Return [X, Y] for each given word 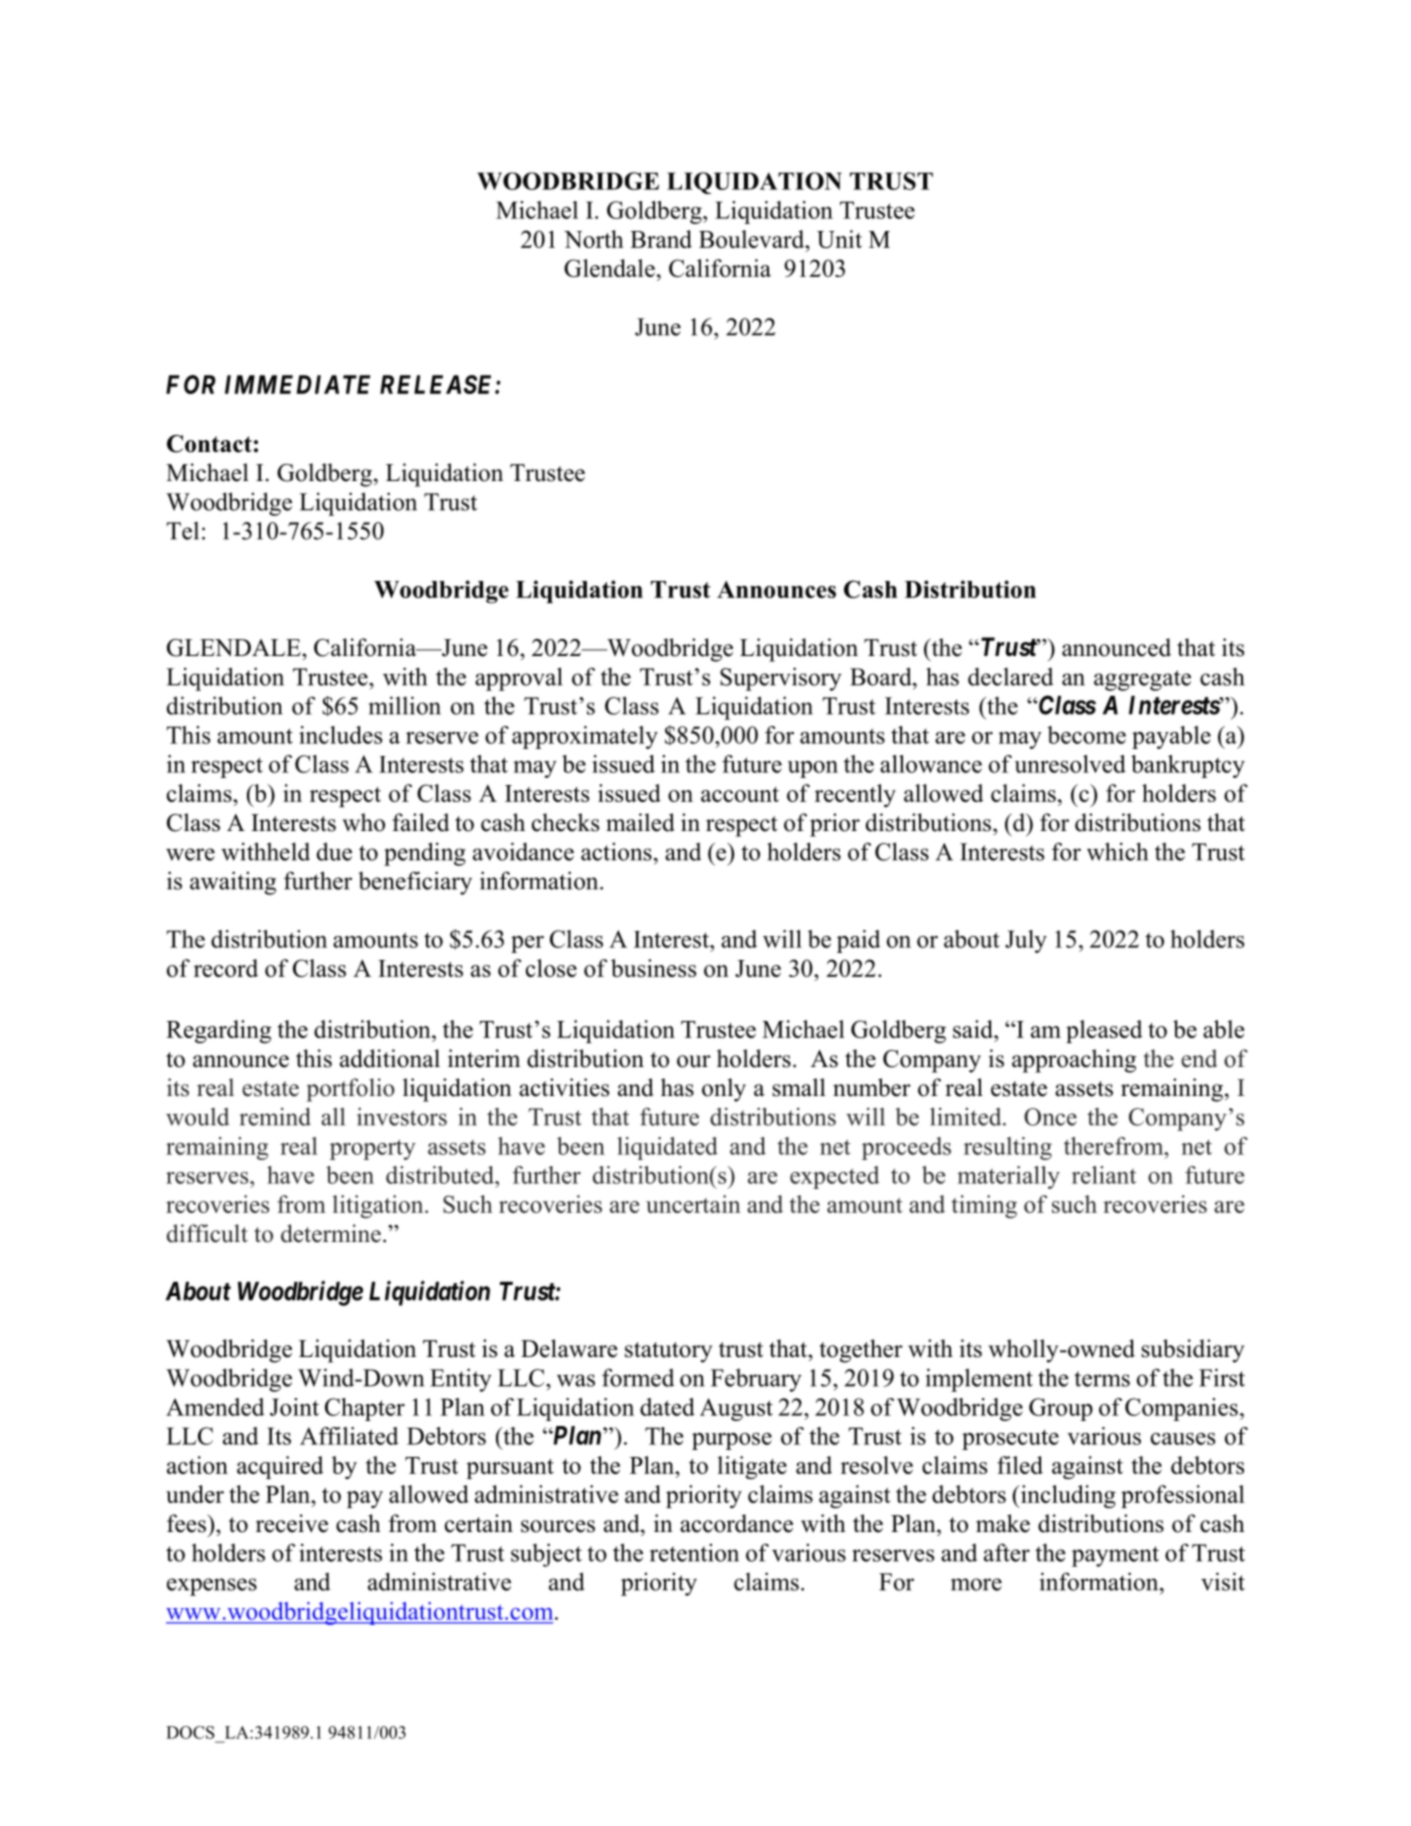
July [1026, 941]
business [653, 968]
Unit [839, 239]
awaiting [233, 883]
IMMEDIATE [297, 384]
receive [292, 1523]
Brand [661, 239]
